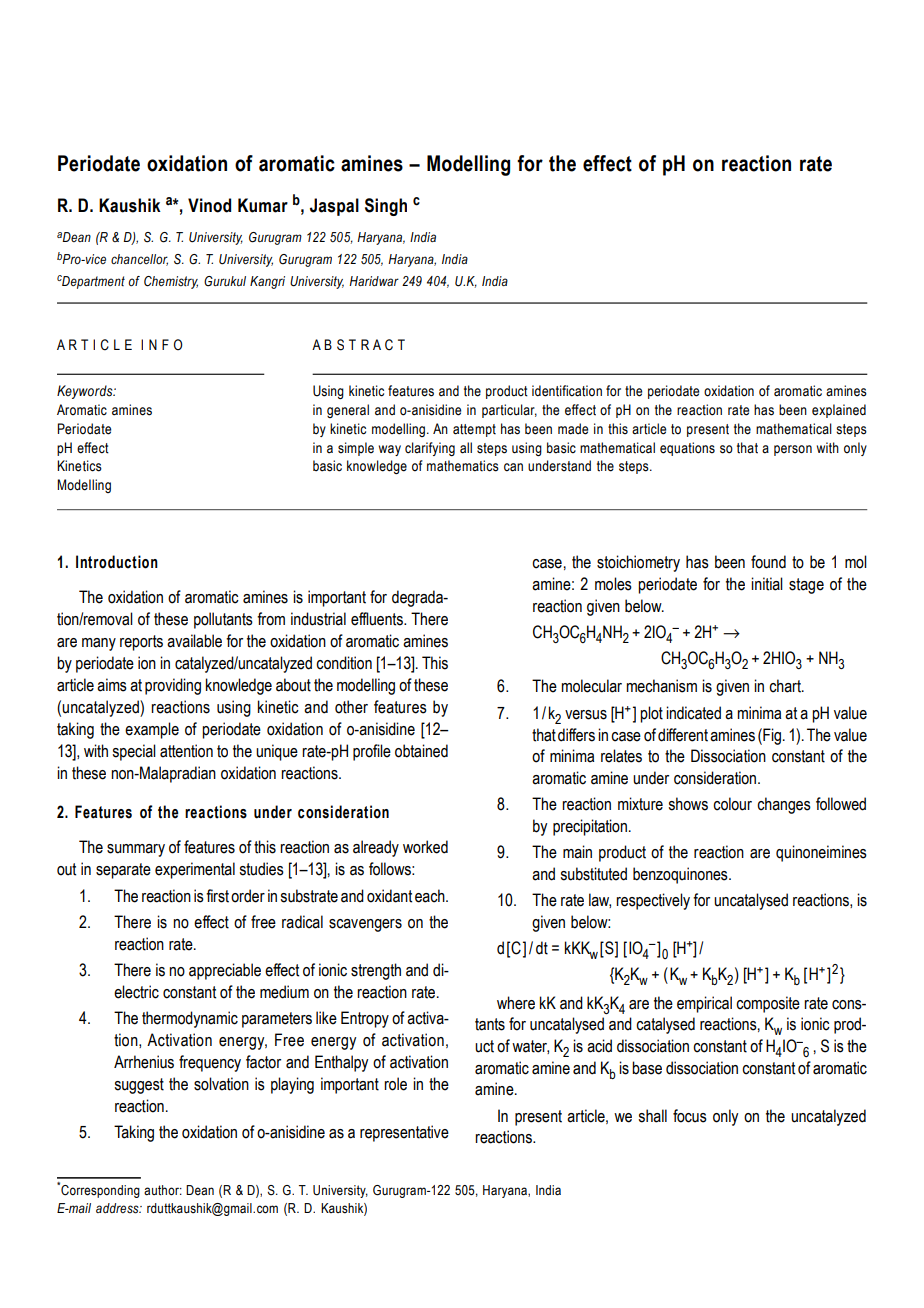 The width and height of the screenshot is (924, 1308). What do you see at coordinates (839, 411) in the screenshot?
I see `explained` at bounding box center [839, 411].
